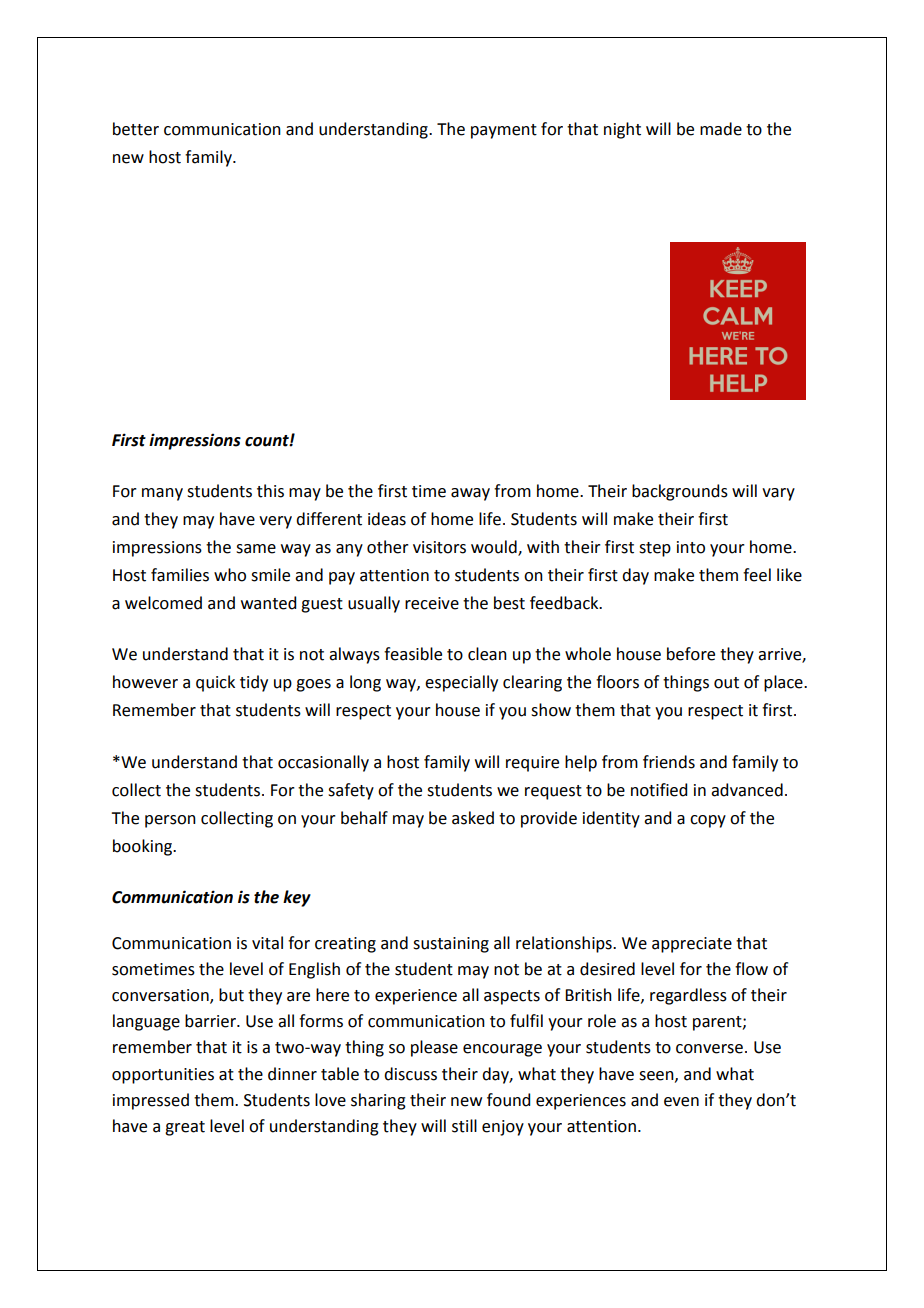 Image resolution: width=924 pixels, height=1308 pixels. What do you see at coordinates (136, 129) in the screenshot?
I see `better` at bounding box center [136, 129].
